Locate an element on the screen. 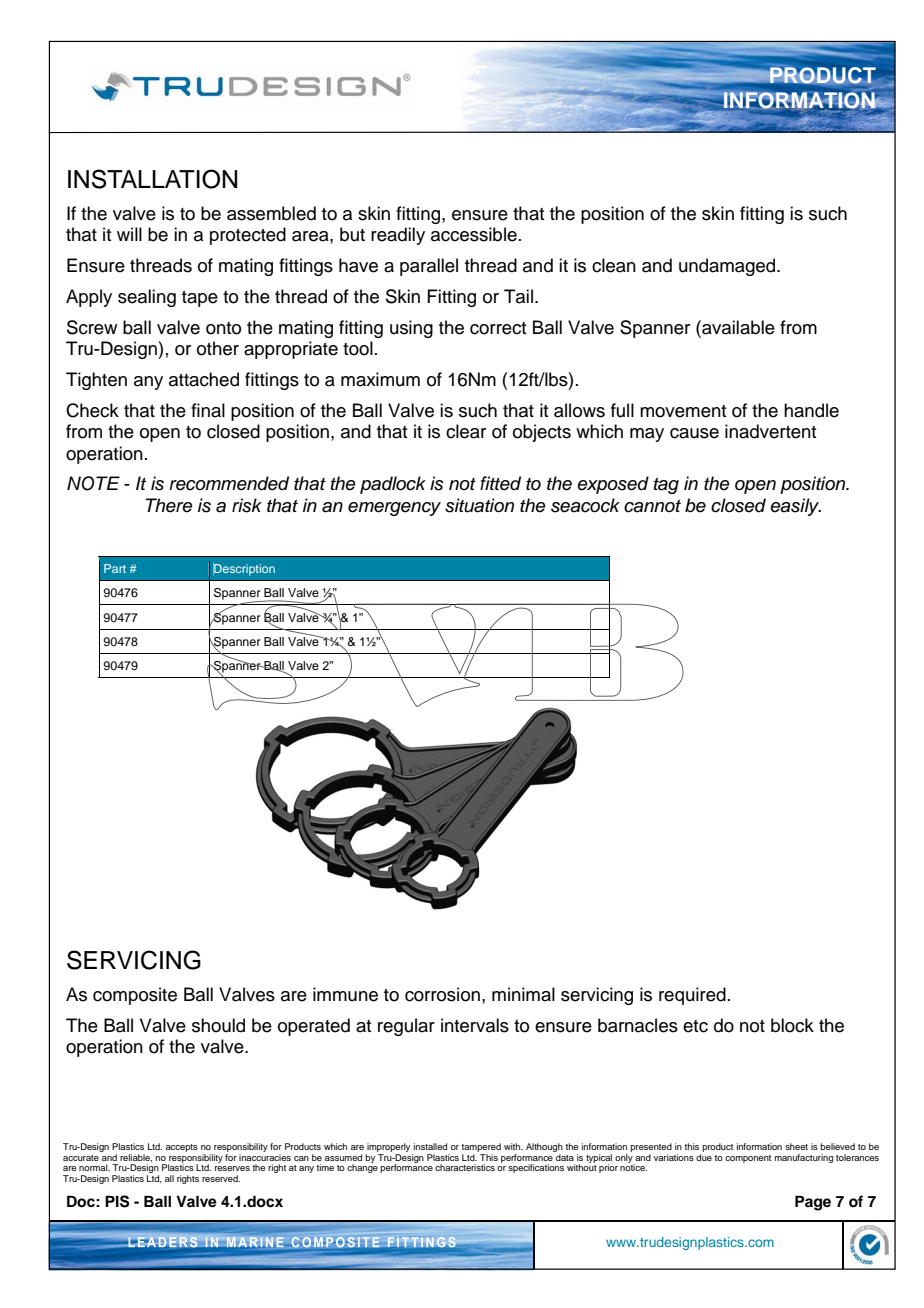 This screenshot has height=1308, width=924. inadvertent is located at coordinates (770, 431).
